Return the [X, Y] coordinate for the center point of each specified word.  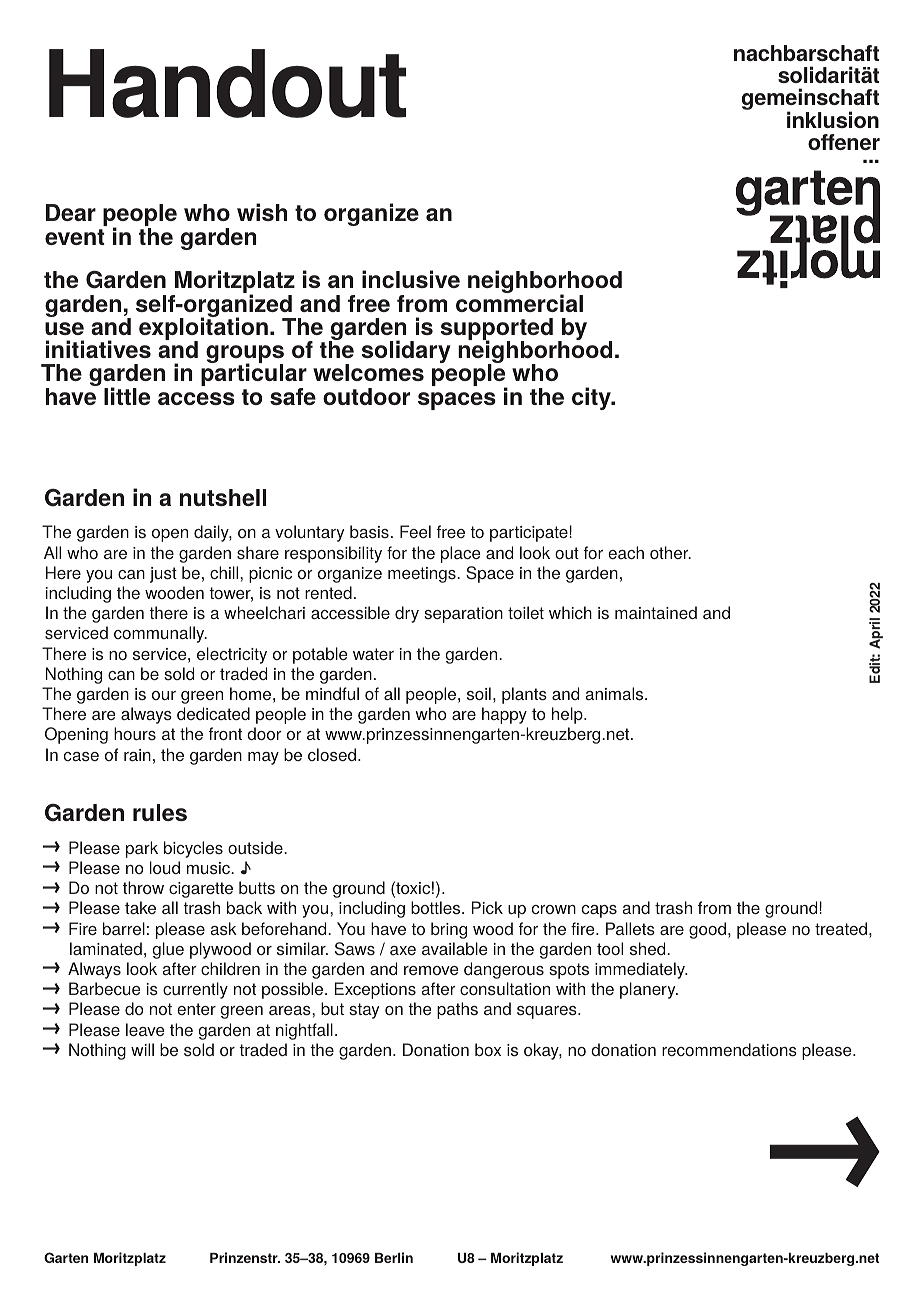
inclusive [411, 279]
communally [160, 634]
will [142, 1049]
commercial [519, 302]
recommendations [729, 1050]
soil [479, 694]
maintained [656, 612]
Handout [227, 83]
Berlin [394, 1257]
